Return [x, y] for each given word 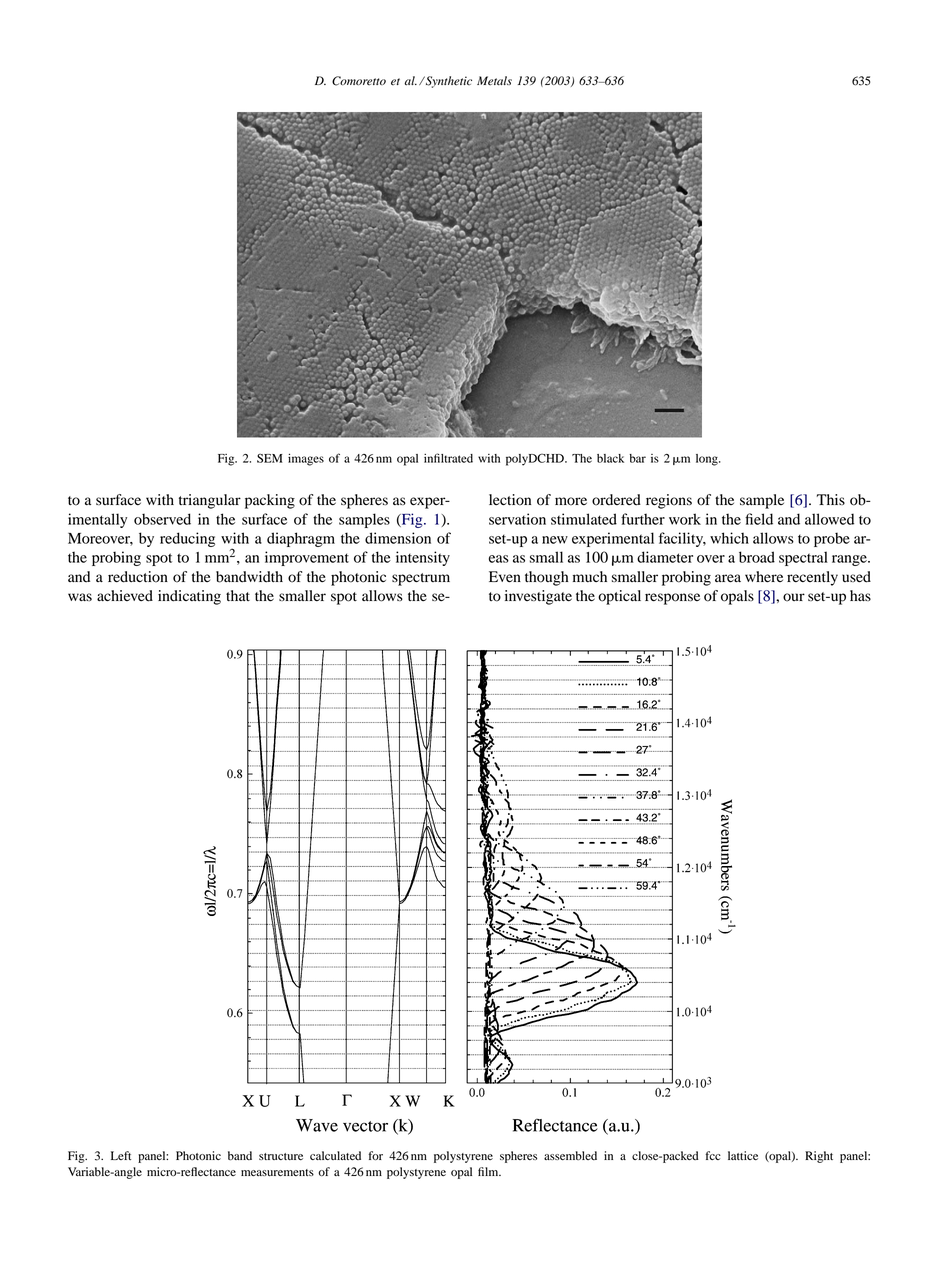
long [708, 460]
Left [121, 1155]
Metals [494, 80]
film [489, 1171]
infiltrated [448, 458]
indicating [189, 597]
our [794, 597]
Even [505, 577]
